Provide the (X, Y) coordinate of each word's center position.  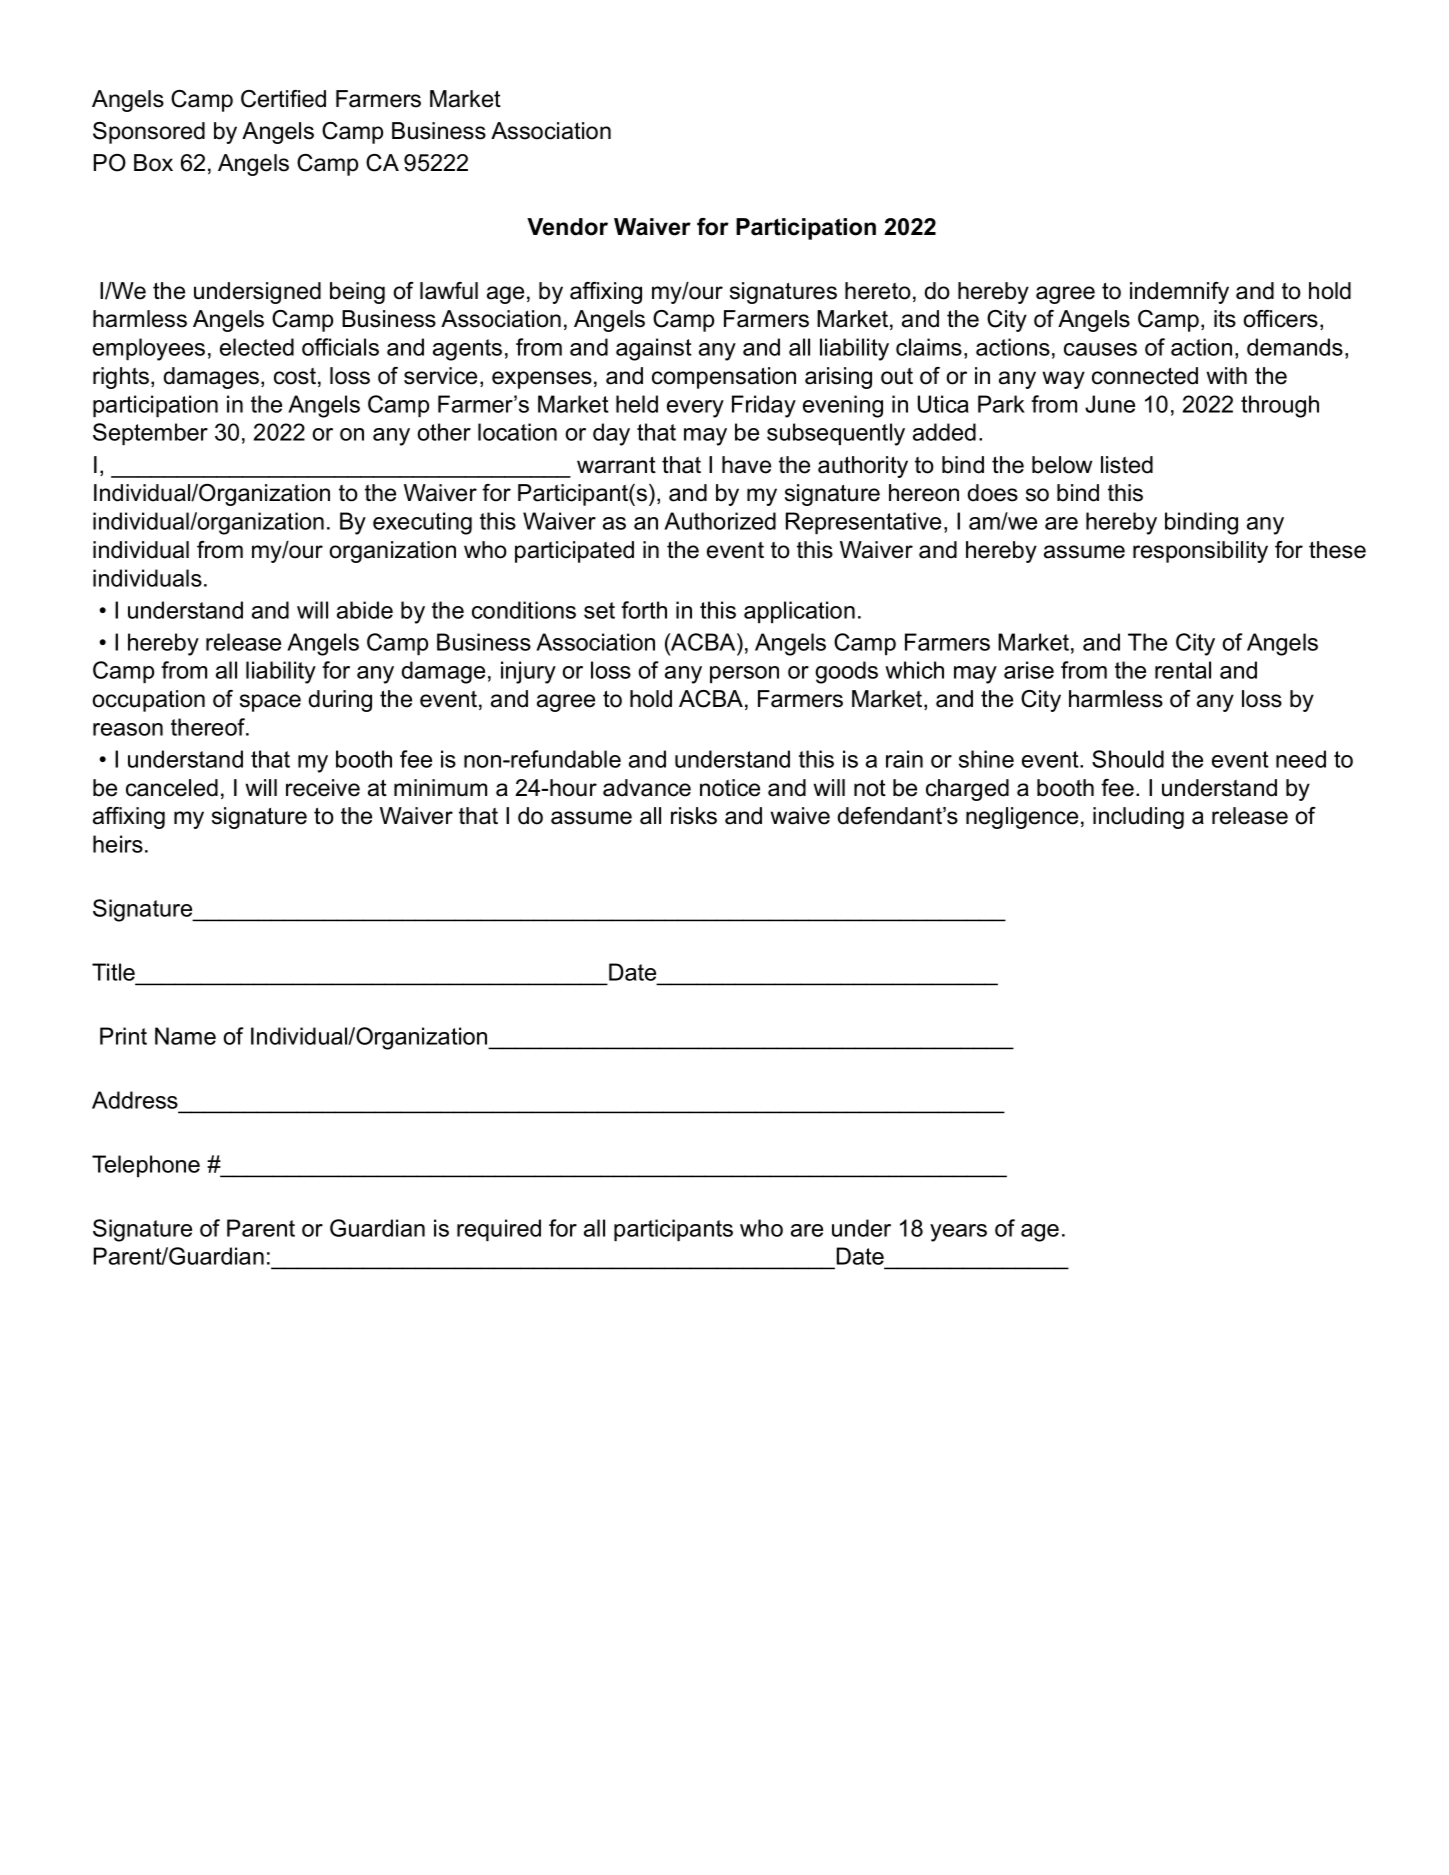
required (499, 1230)
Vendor (567, 227)
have (746, 465)
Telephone (146, 1166)
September (150, 434)
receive (323, 788)
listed (1127, 465)
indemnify (1179, 293)
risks (694, 816)
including (1138, 818)
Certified (283, 99)
